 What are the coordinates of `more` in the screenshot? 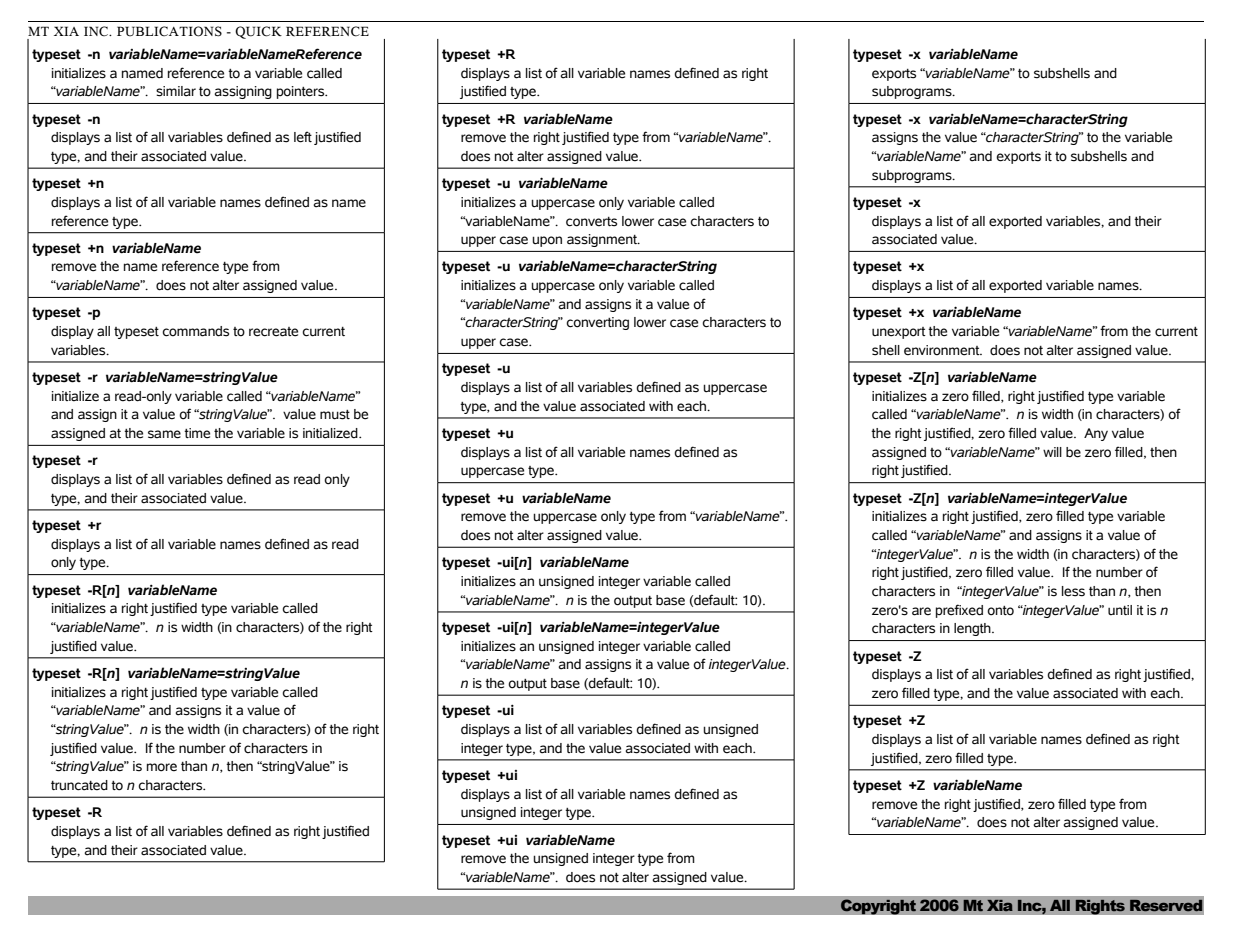 It's located at (162, 767).
